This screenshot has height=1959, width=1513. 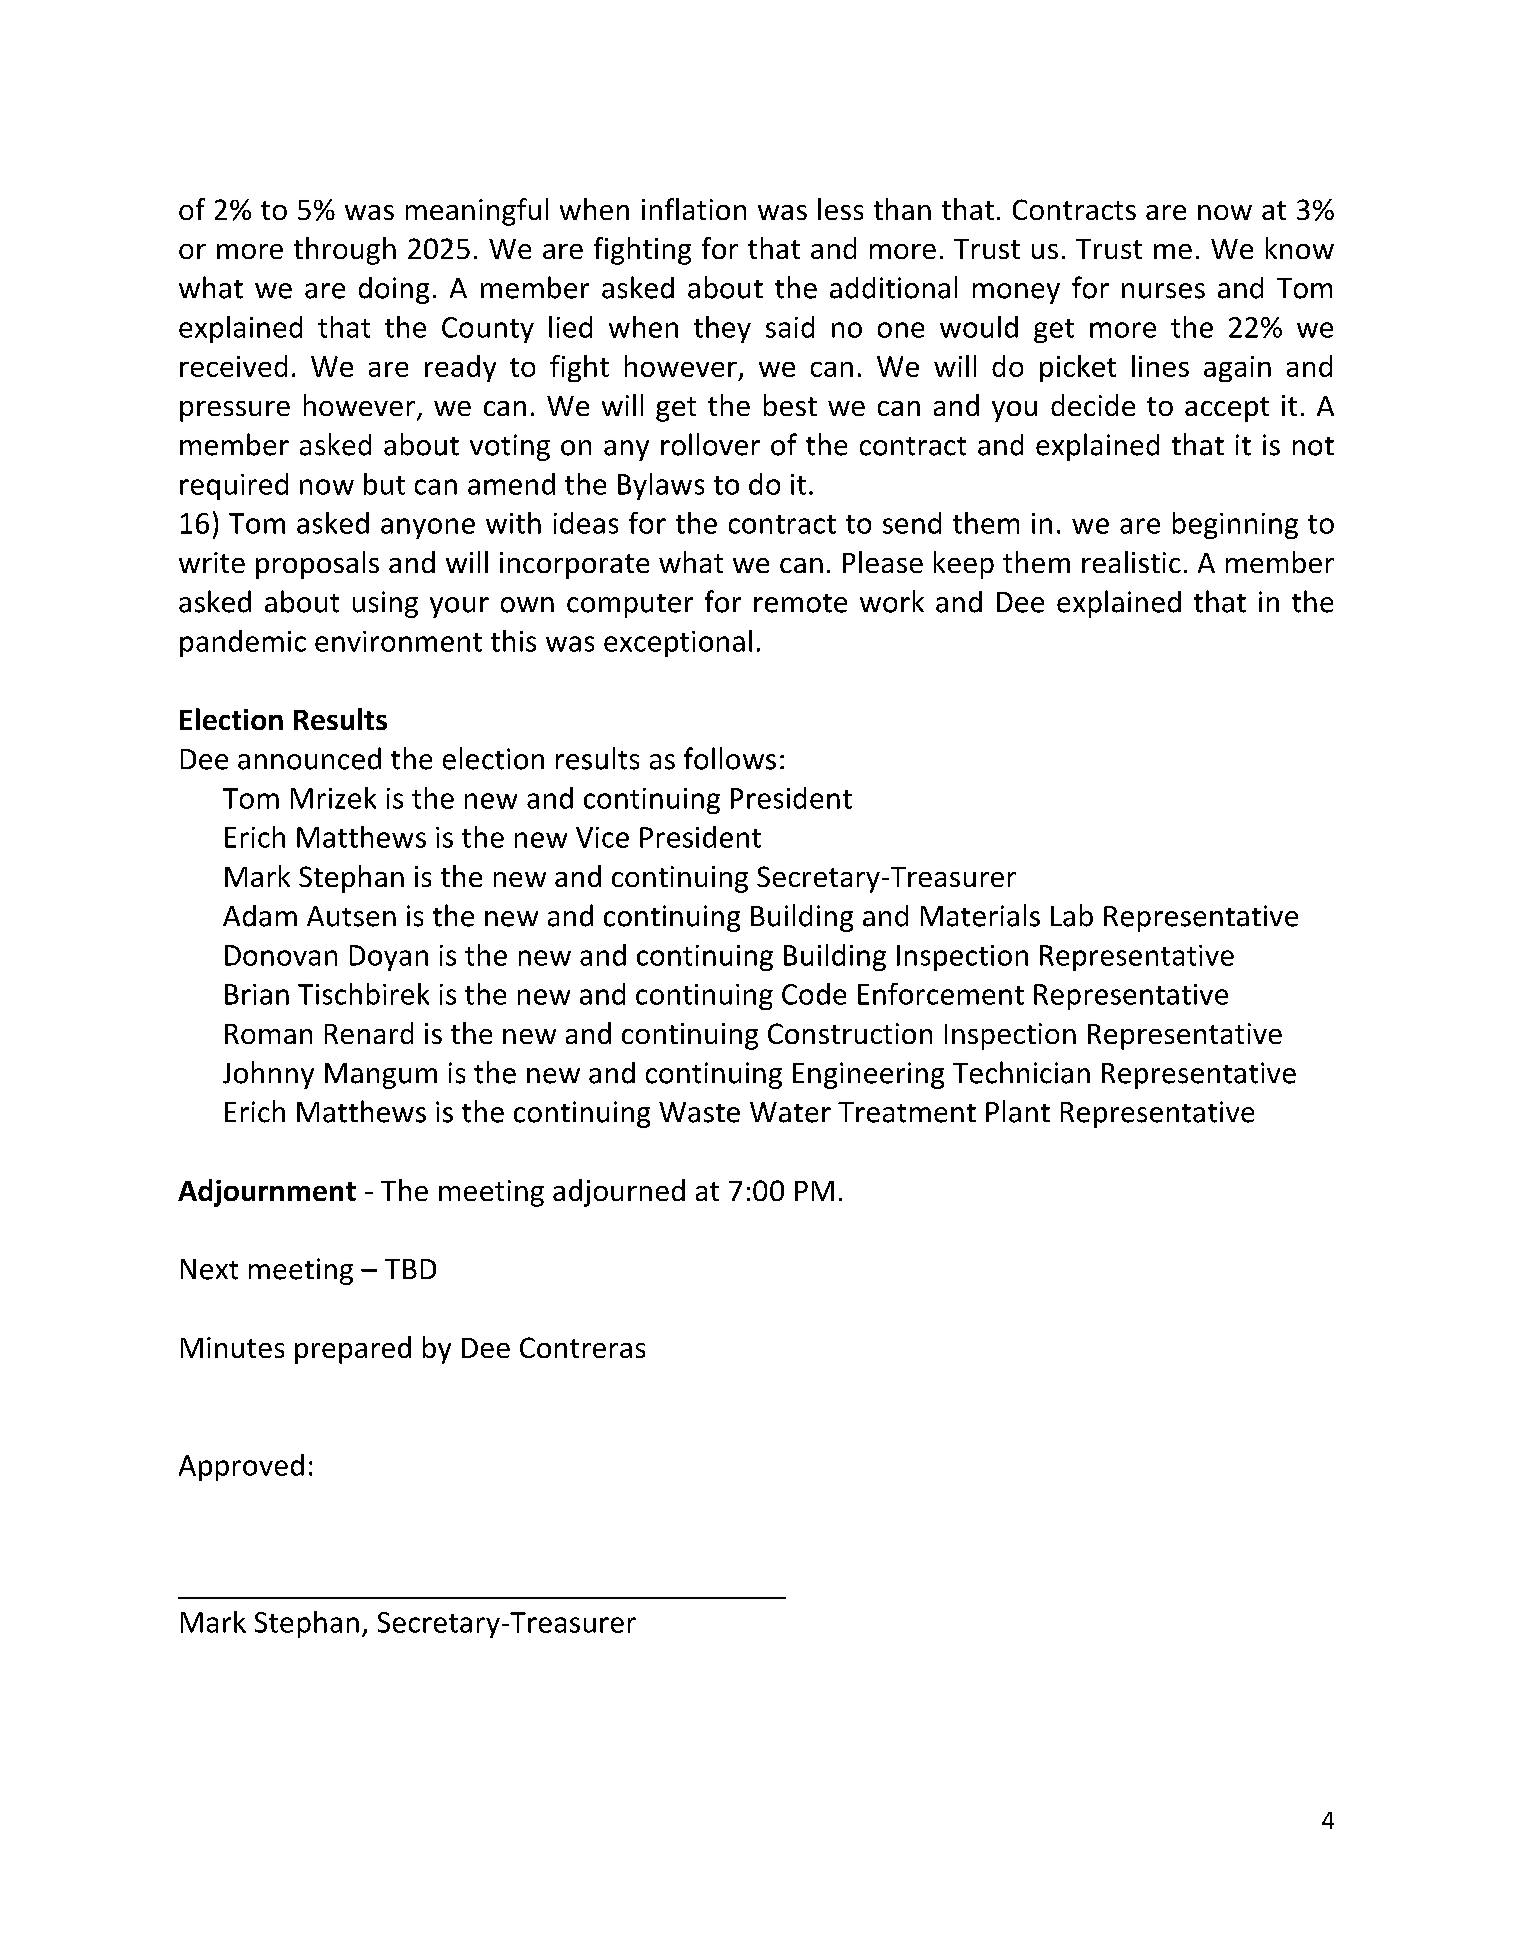 What do you see at coordinates (790, 1112) in the screenshot?
I see `Water` at bounding box center [790, 1112].
